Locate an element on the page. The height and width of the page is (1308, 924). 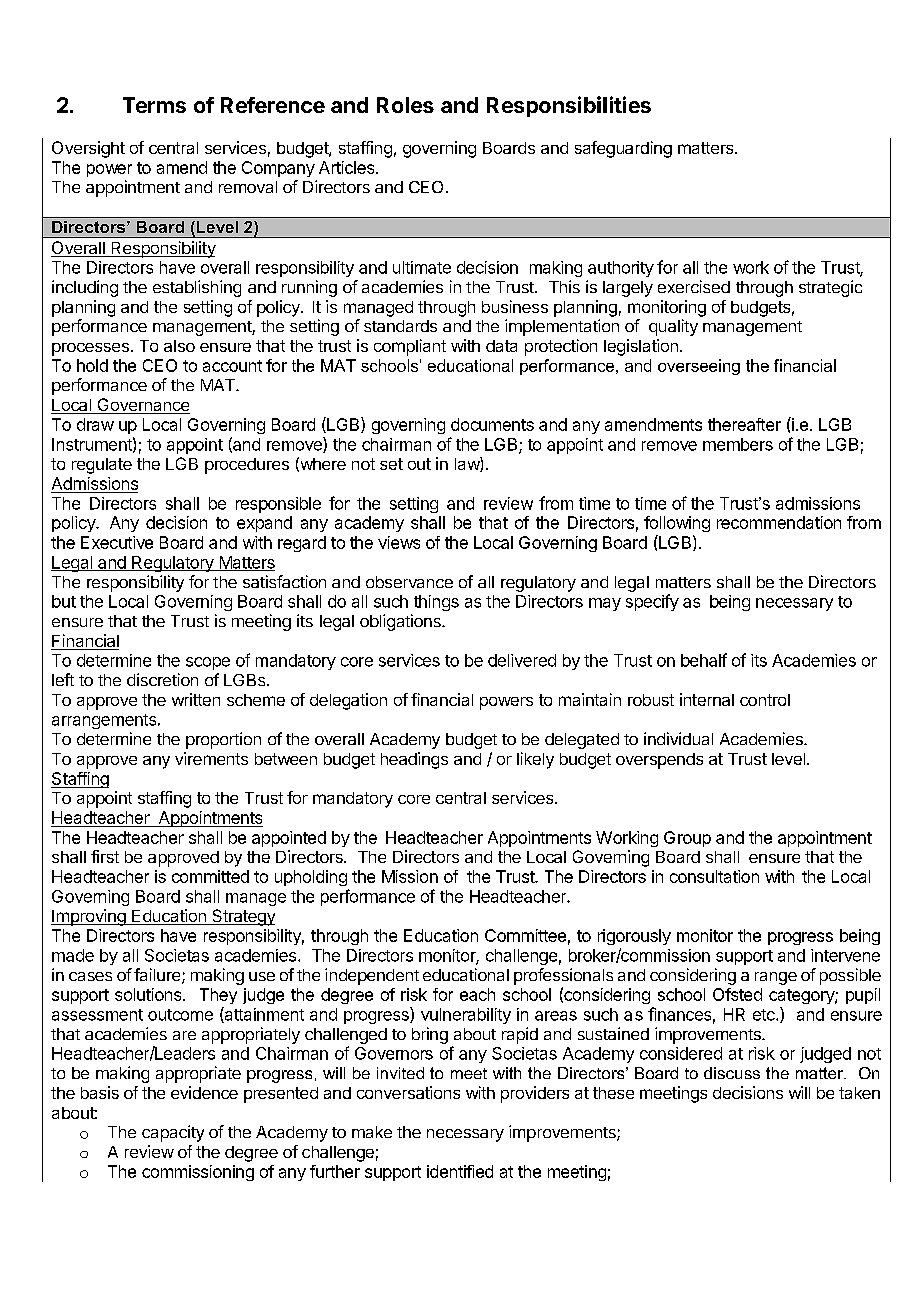
things is located at coordinates (436, 603).
